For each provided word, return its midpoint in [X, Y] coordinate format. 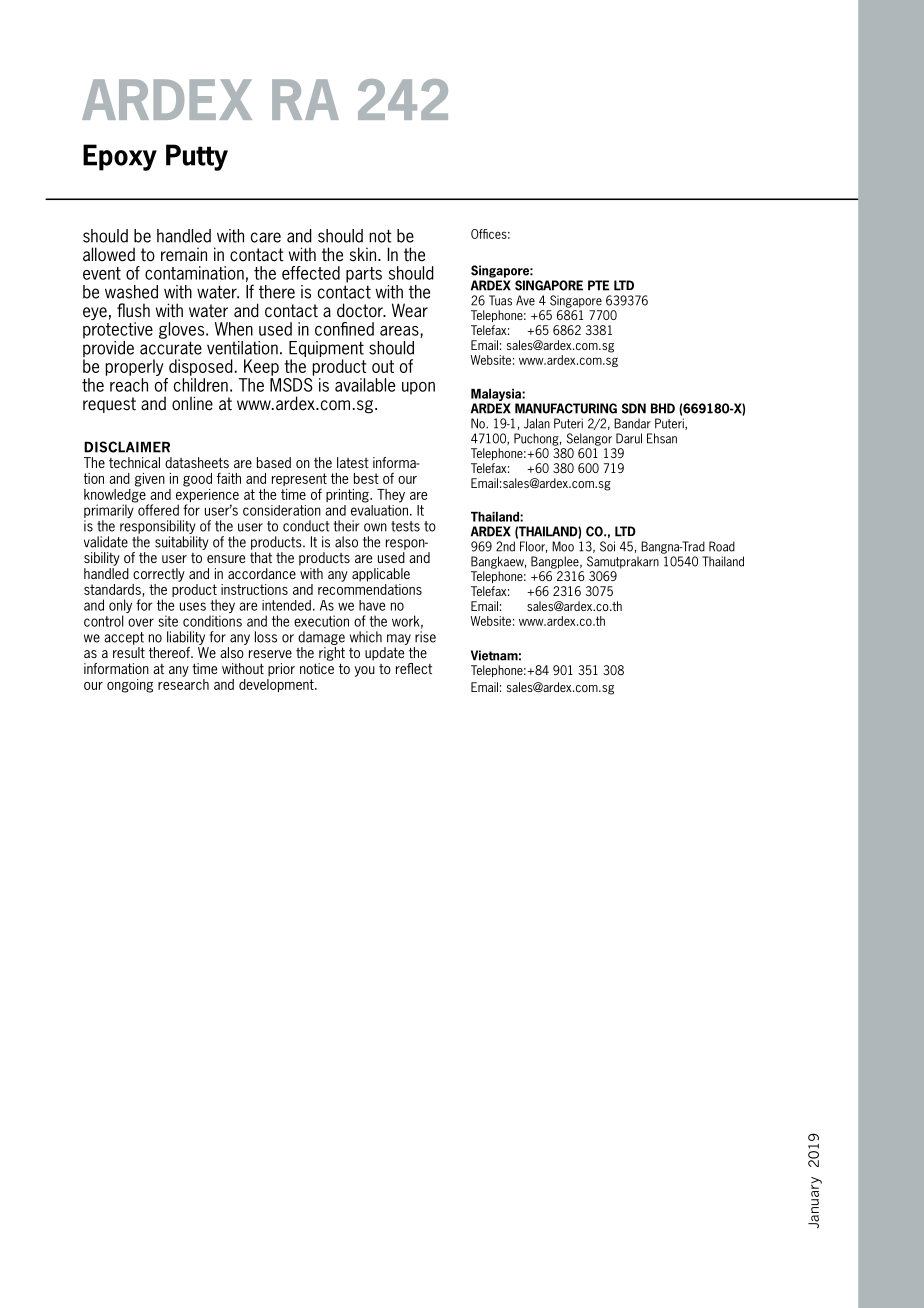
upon [418, 388]
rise [425, 637]
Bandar [632, 423]
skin [363, 254]
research [183, 683]
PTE [598, 285]
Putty [197, 157]
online [192, 403]
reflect [414, 668]
